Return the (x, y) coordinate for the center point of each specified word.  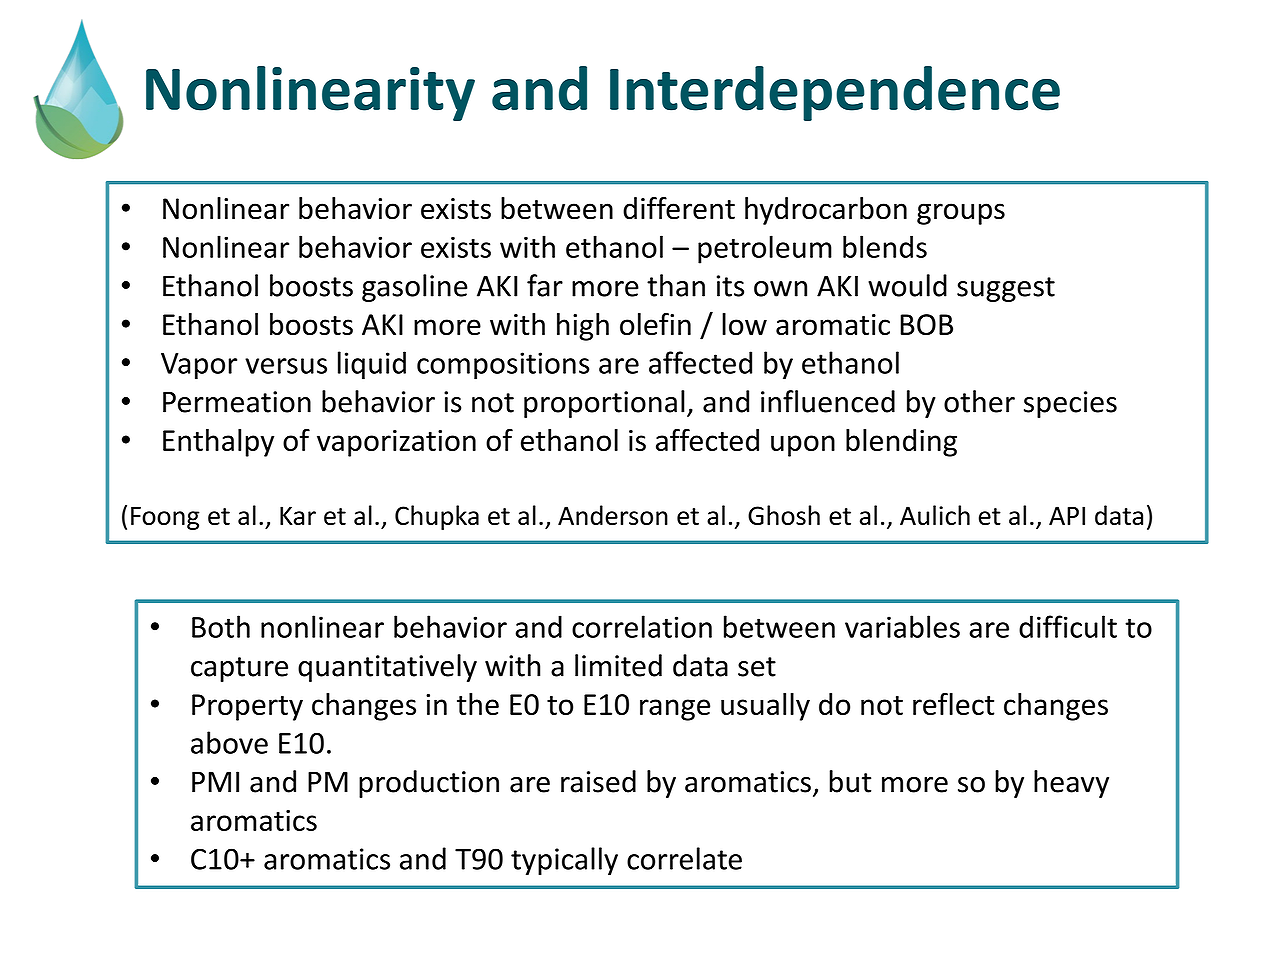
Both (221, 626)
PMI (215, 782)
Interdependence (835, 93)
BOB (926, 324)
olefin (655, 324)
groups (961, 214)
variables (902, 626)
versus (286, 366)
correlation (642, 626)
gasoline (415, 288)
